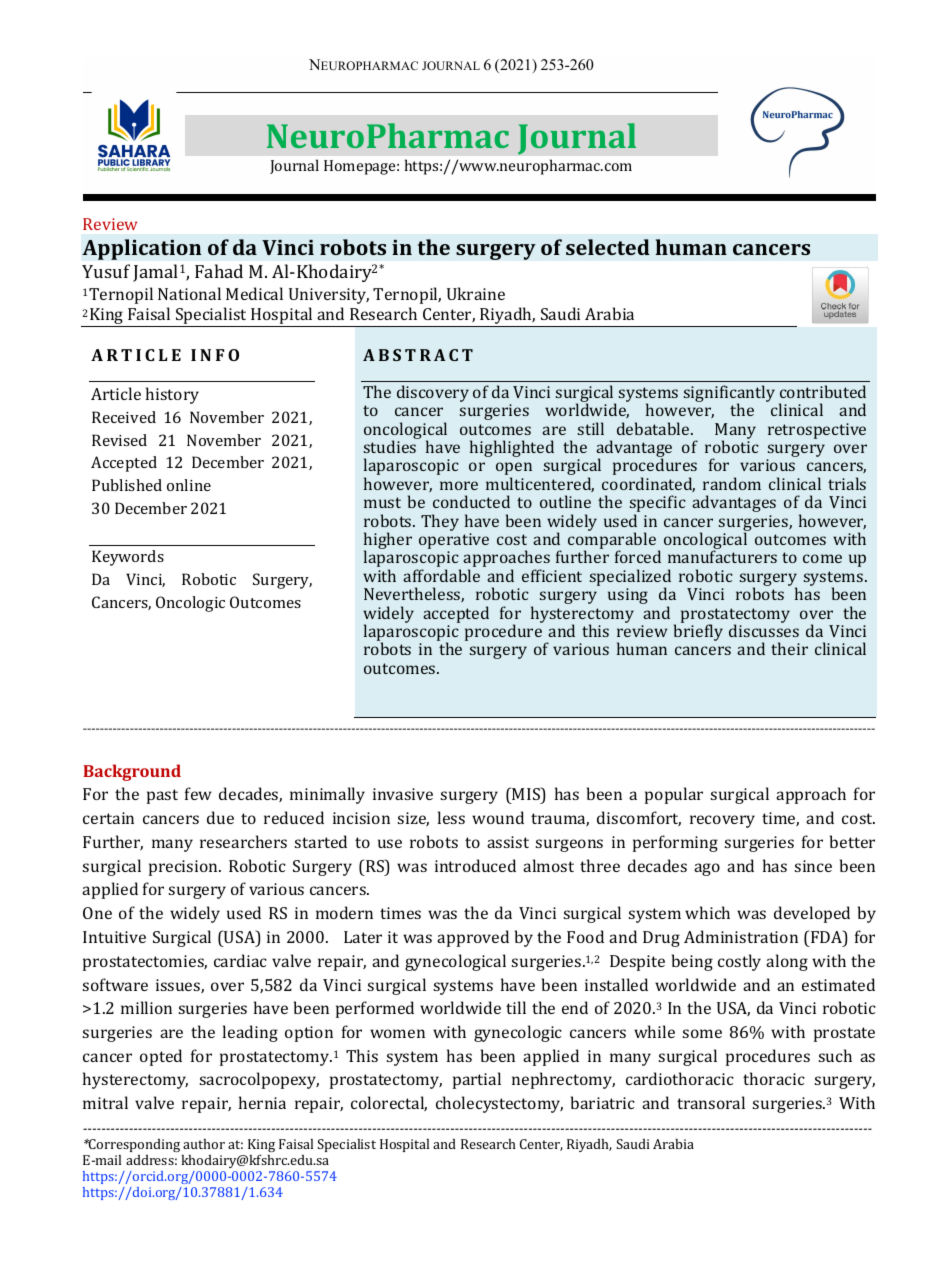  Describe the element at coordinates (132, 772) in the screenshot. I see `Background` at that location.
